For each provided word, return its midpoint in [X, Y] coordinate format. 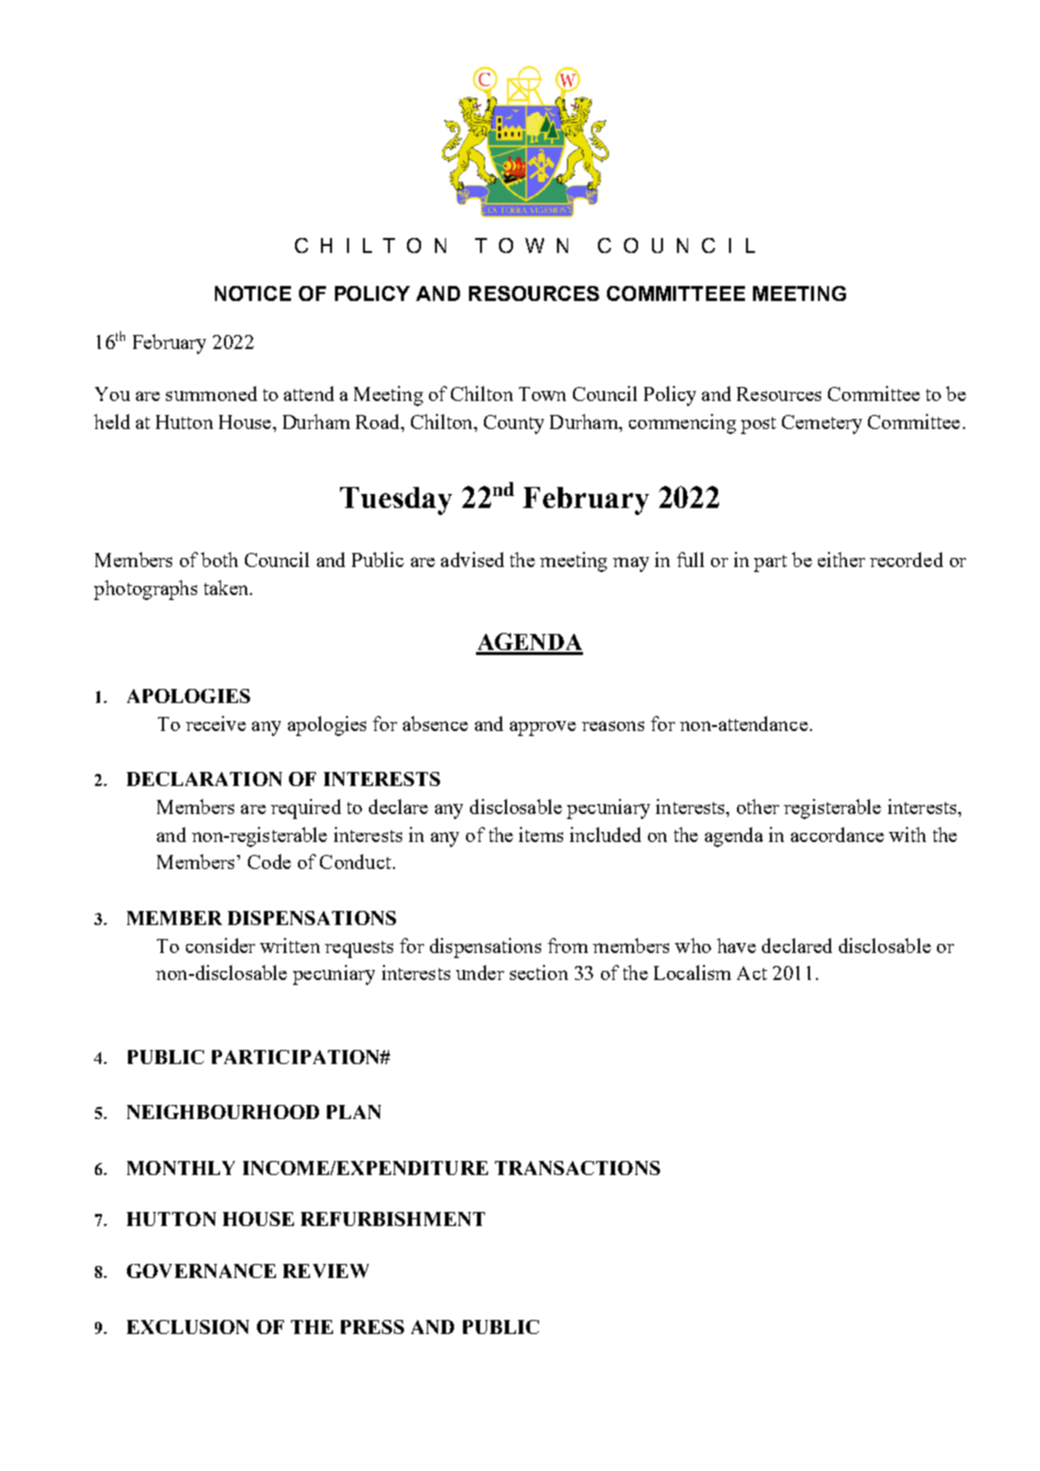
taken [227, 587]
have [736, 945]
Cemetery [822, 424]
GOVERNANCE [201, 1271]
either [841, 559]
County [514, 424]
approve [543, 728]
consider [220, 945]
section [539, 972]
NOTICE [253, 293]
